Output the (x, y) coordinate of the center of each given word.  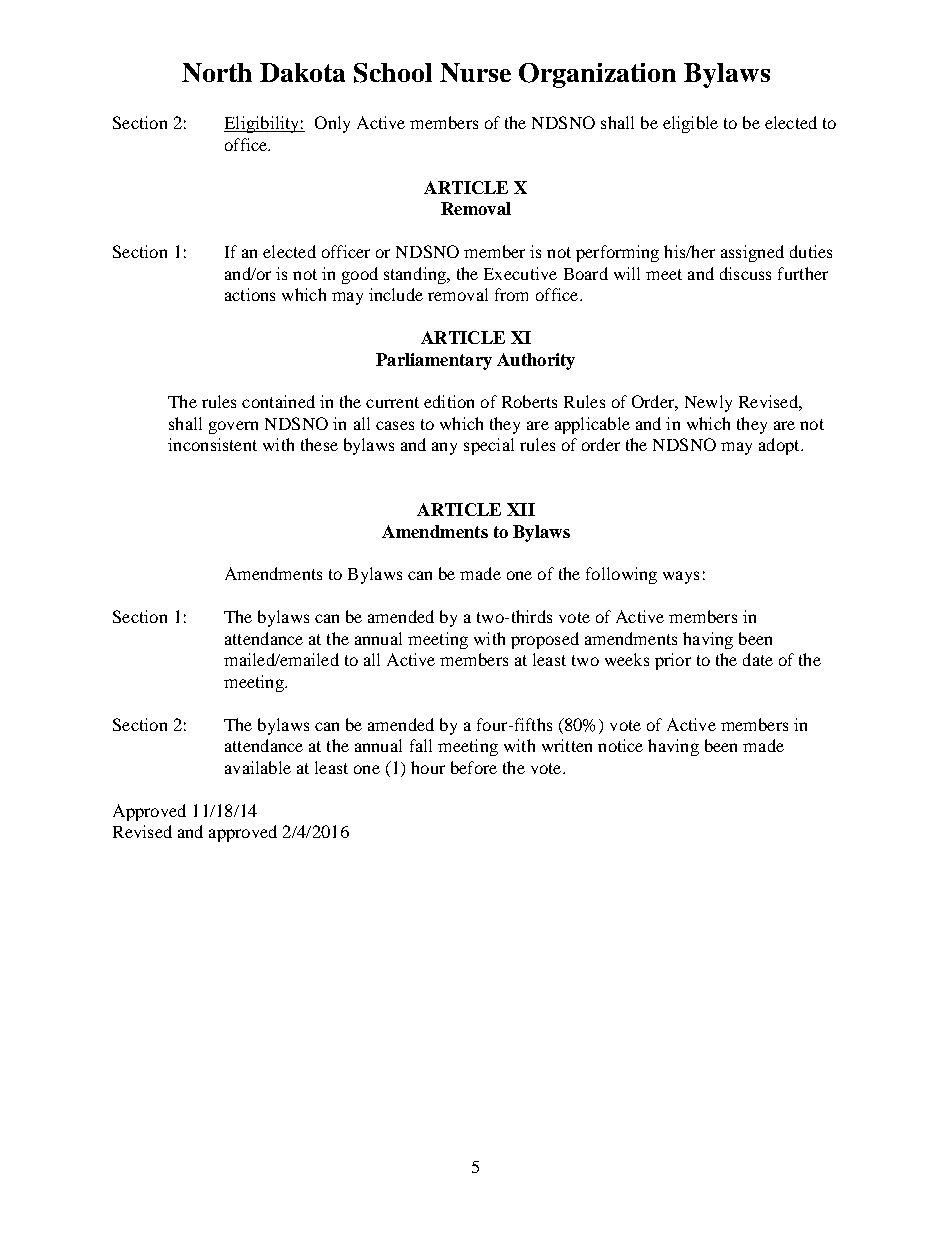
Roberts (529, 401)
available (258, 767)
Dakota (302, 72)
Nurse (475, 72)
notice (620, 745)
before (474, 767)
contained (278, 401)
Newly (708, 403)
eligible (690, 124)
